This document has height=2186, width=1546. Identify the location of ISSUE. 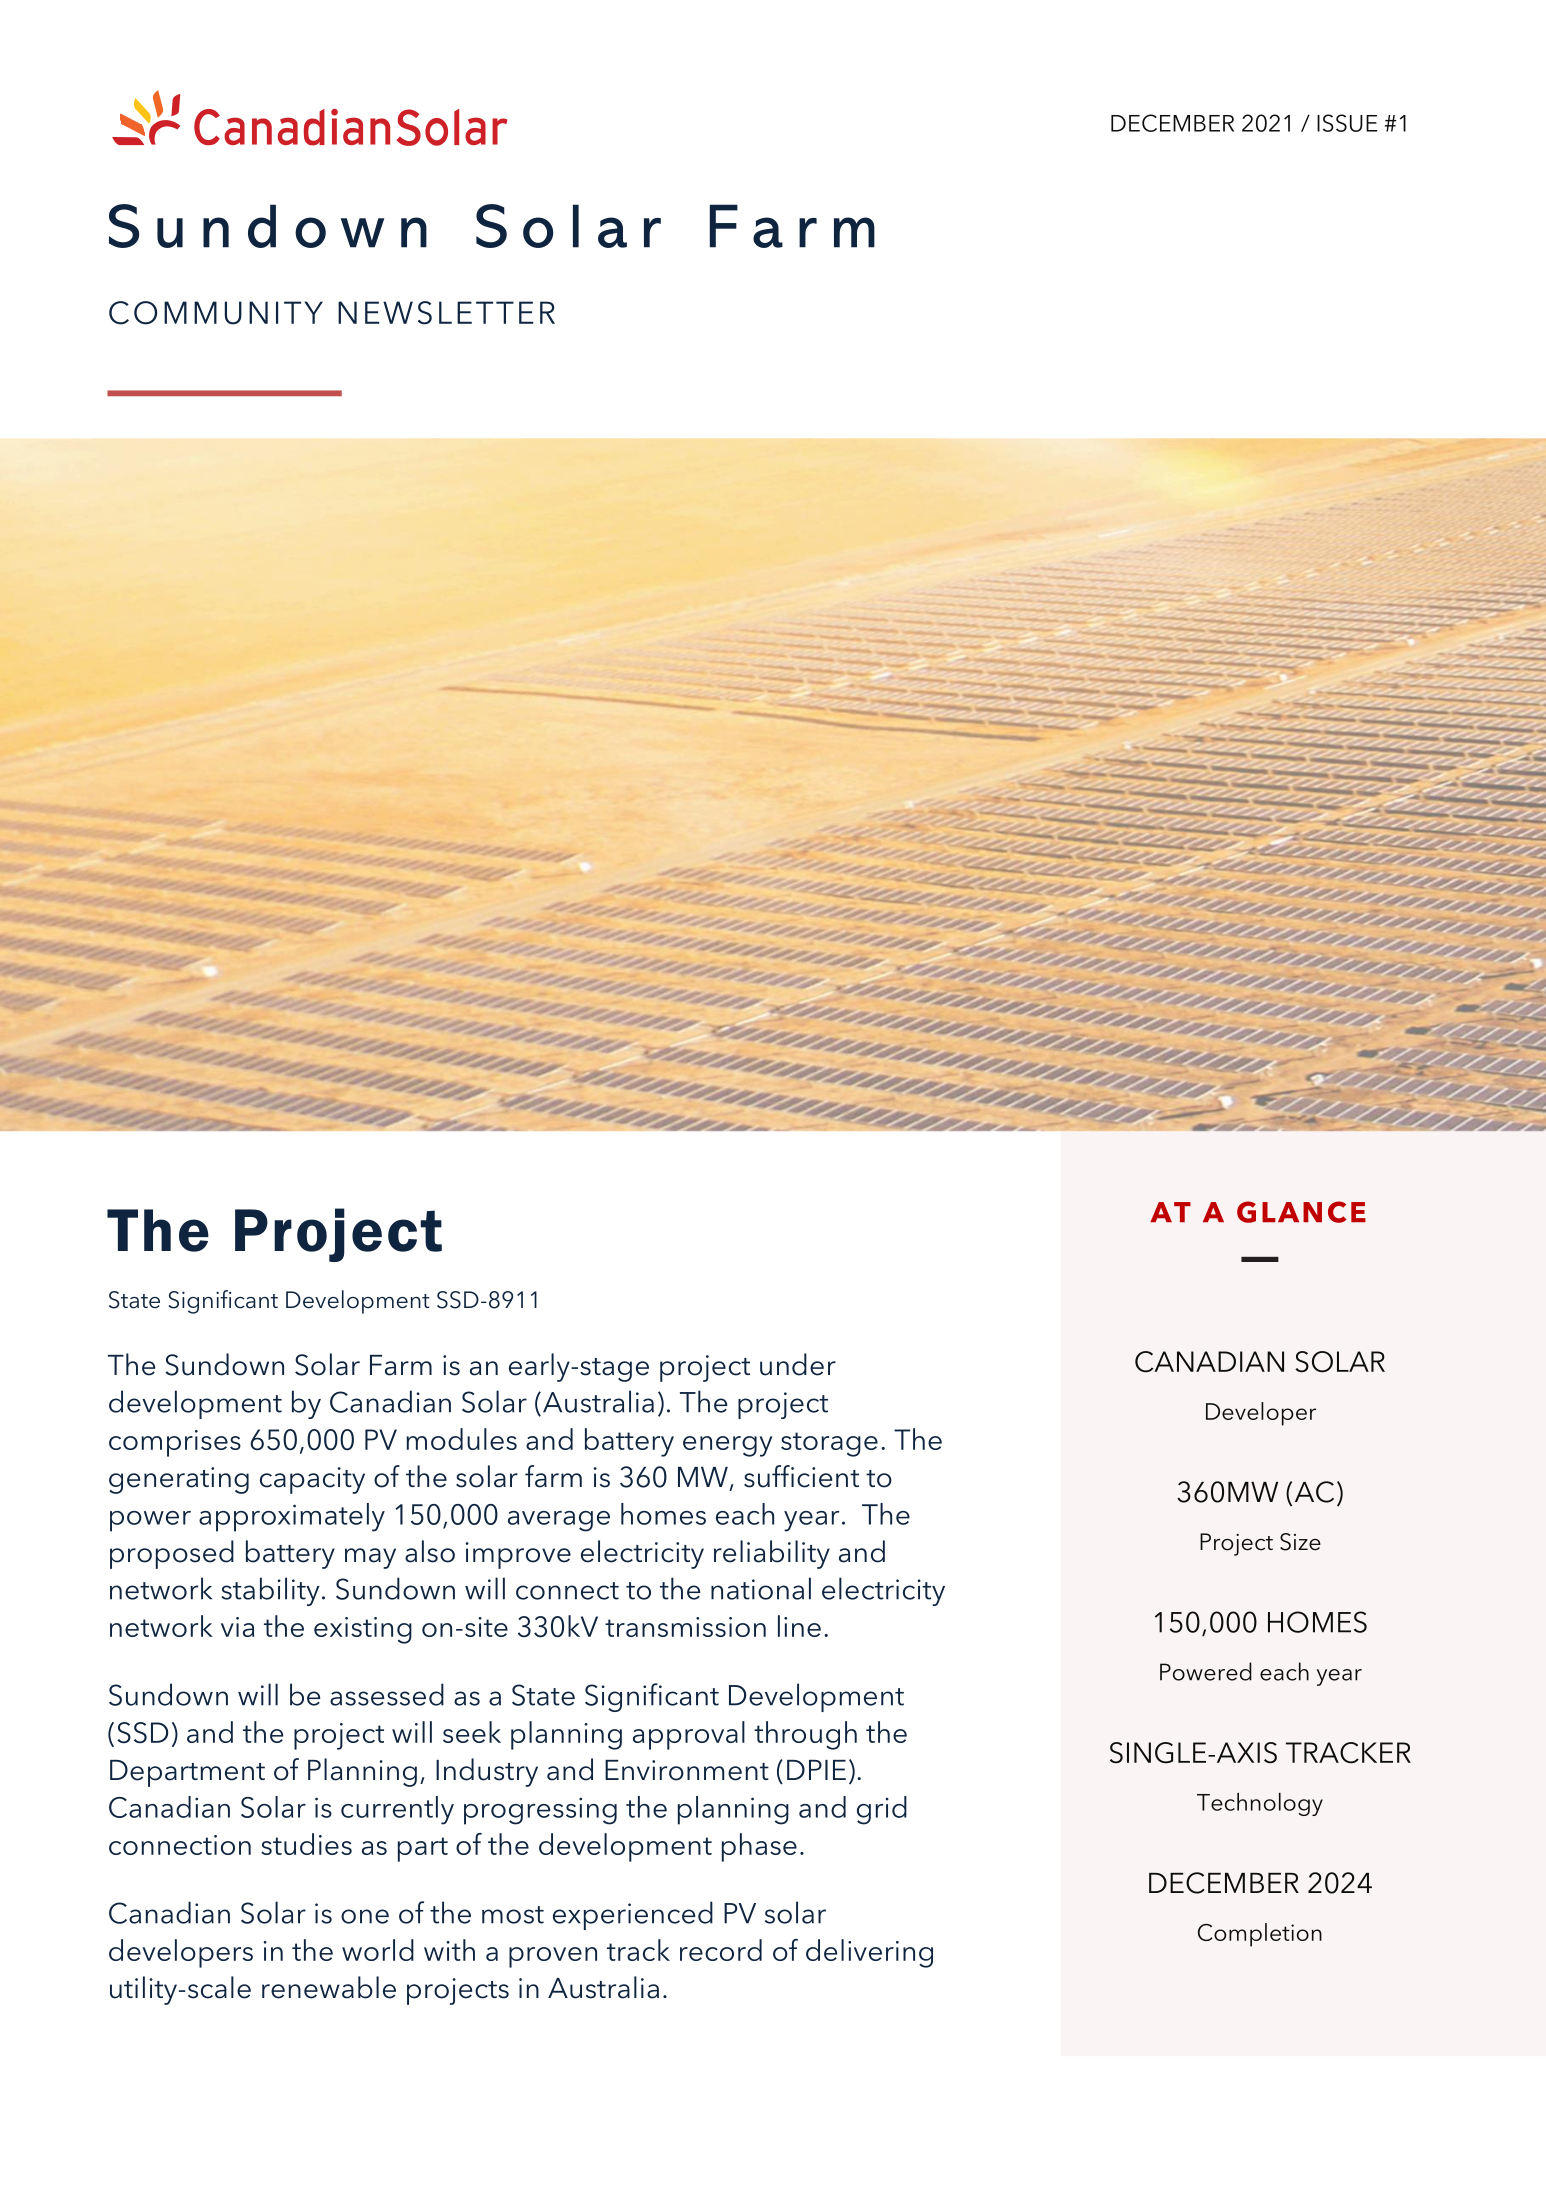
(1347, 123).
